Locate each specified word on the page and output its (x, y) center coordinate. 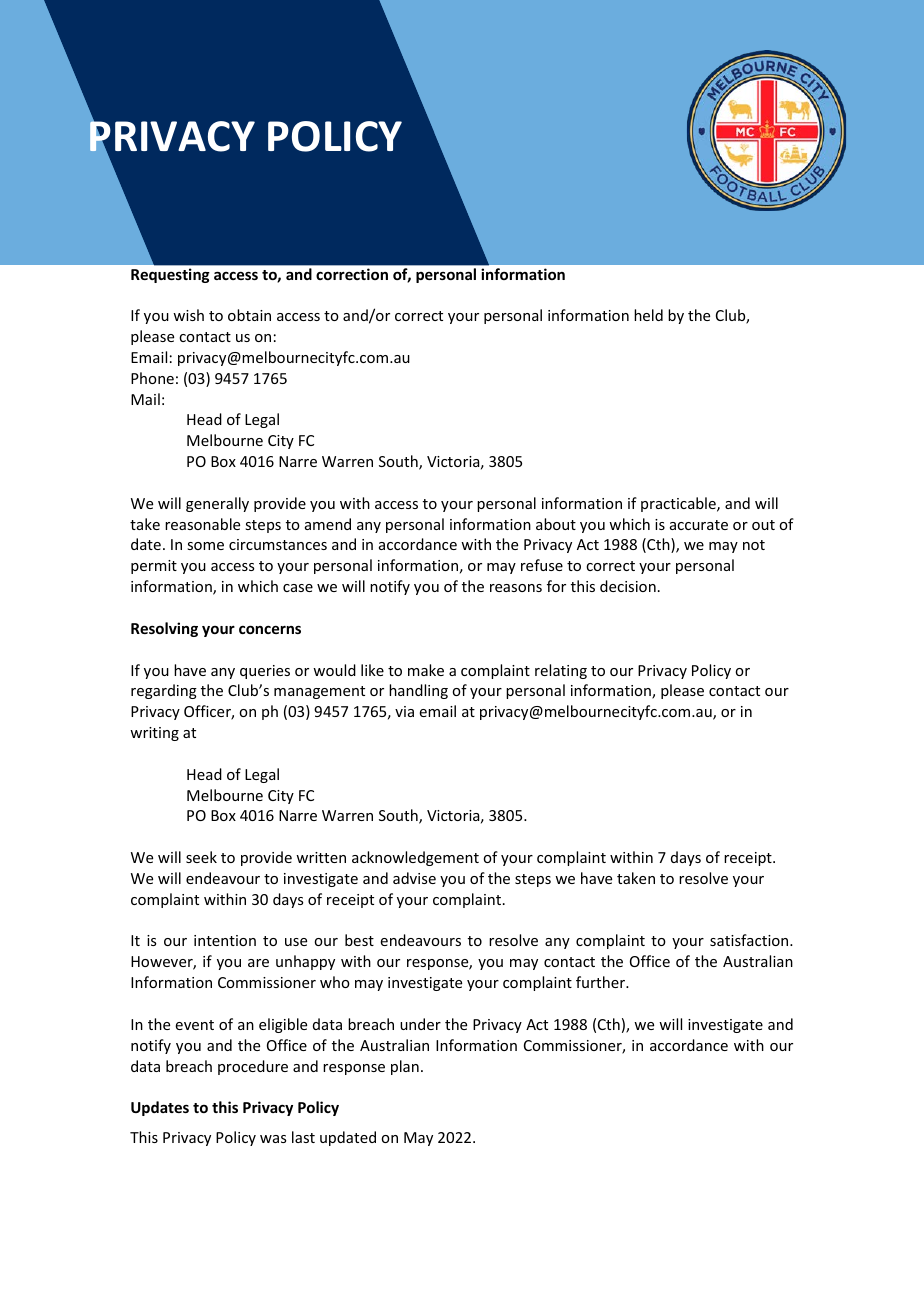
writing (154, 734)
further (602, 982)
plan (405, 1067)
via (404, 711)
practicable (679, 504)
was (273, 1139)
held (648, 315)
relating (561, 671)
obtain (249, 315)
